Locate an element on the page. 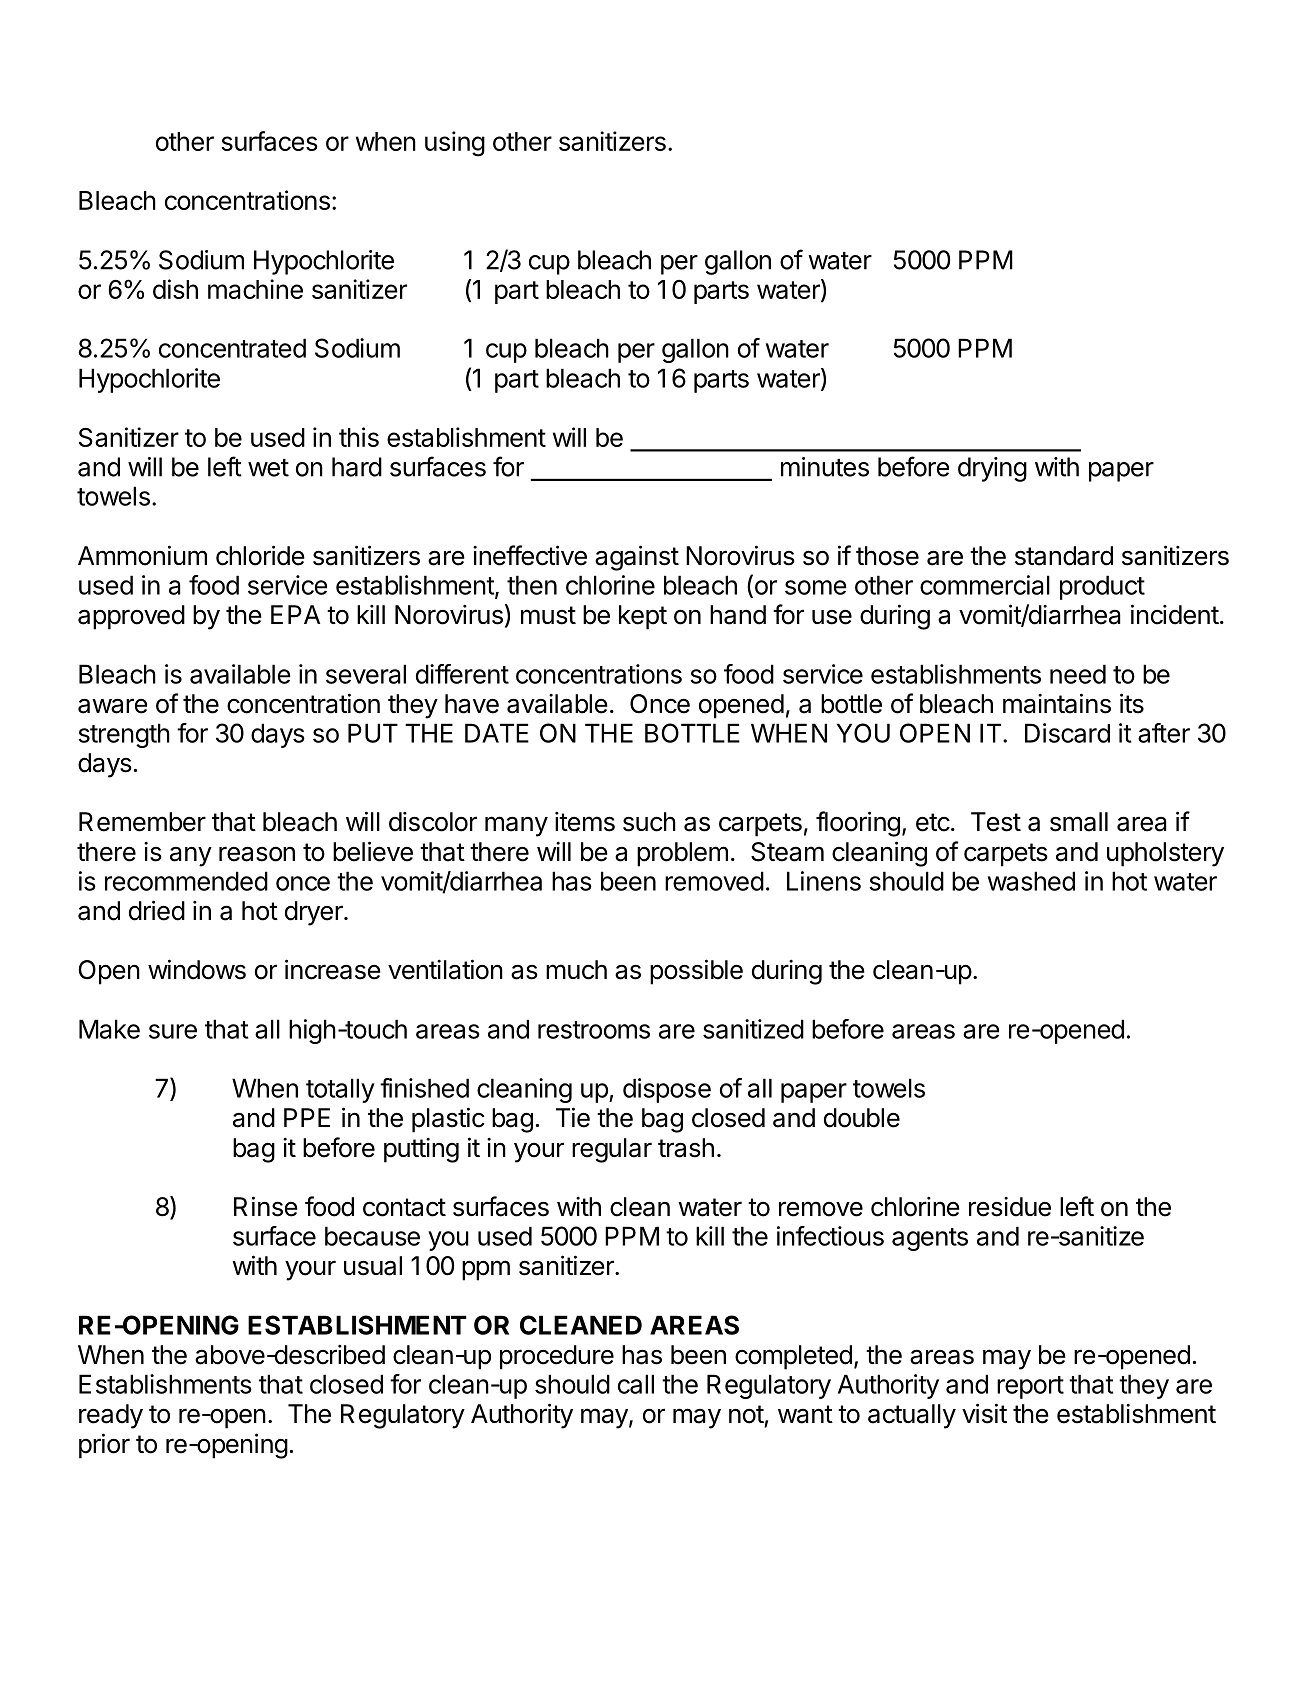 Image resolution: width=1312 pixels, height=1698 pixels. drying is located at coordinates (992, 469).
